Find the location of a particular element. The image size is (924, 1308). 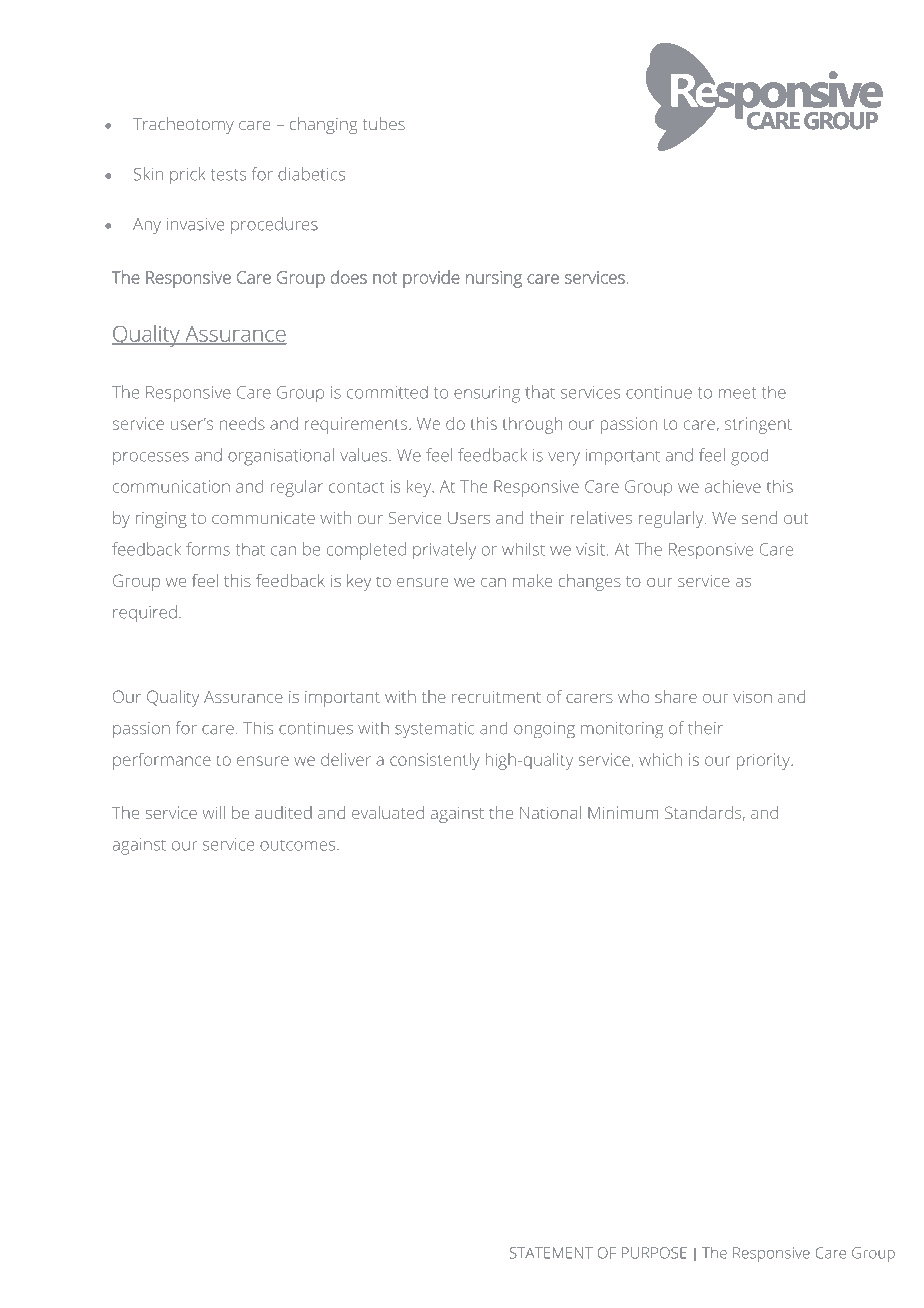

evaluated is located at coordinates (388, 812).
